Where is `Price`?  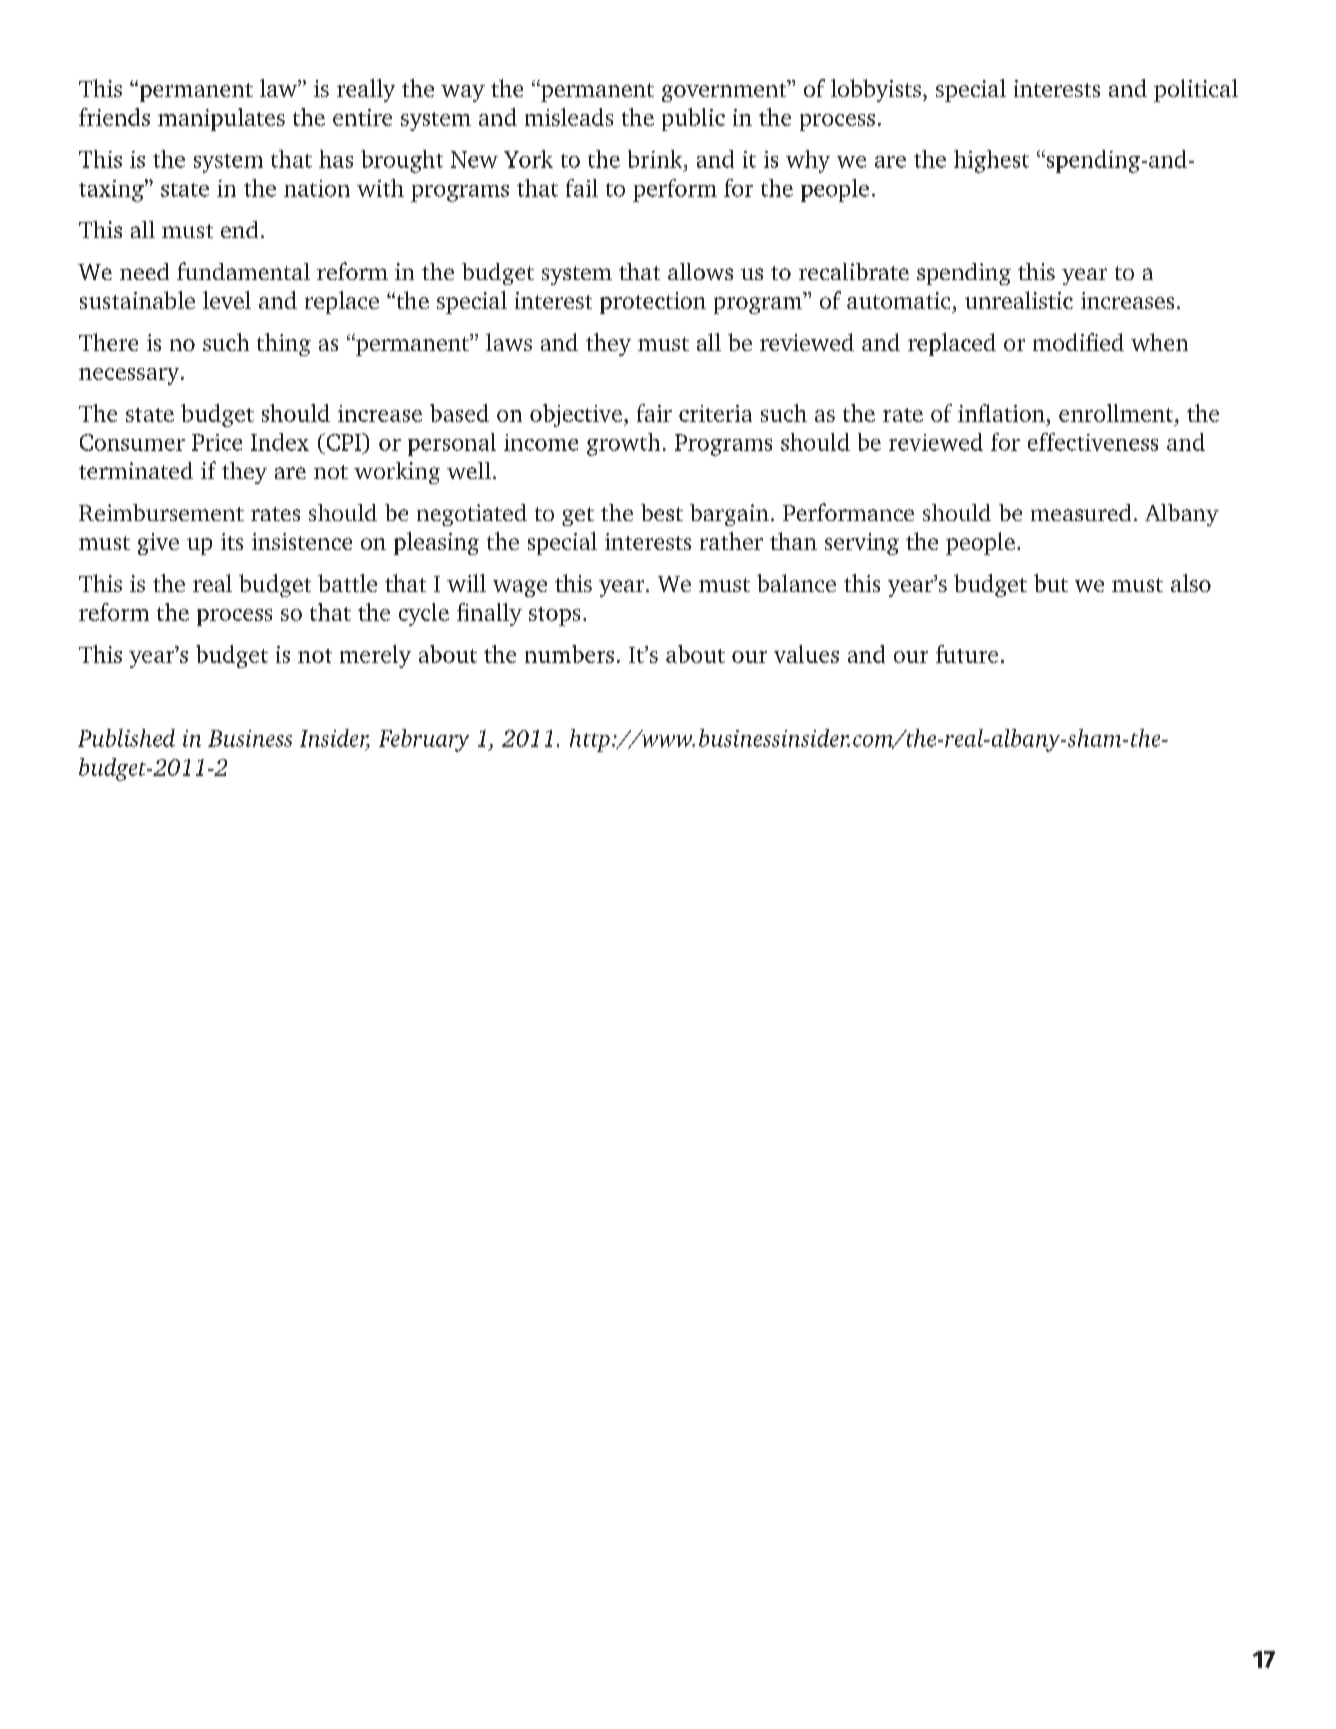
Price is located at coordinates (217, 442).
